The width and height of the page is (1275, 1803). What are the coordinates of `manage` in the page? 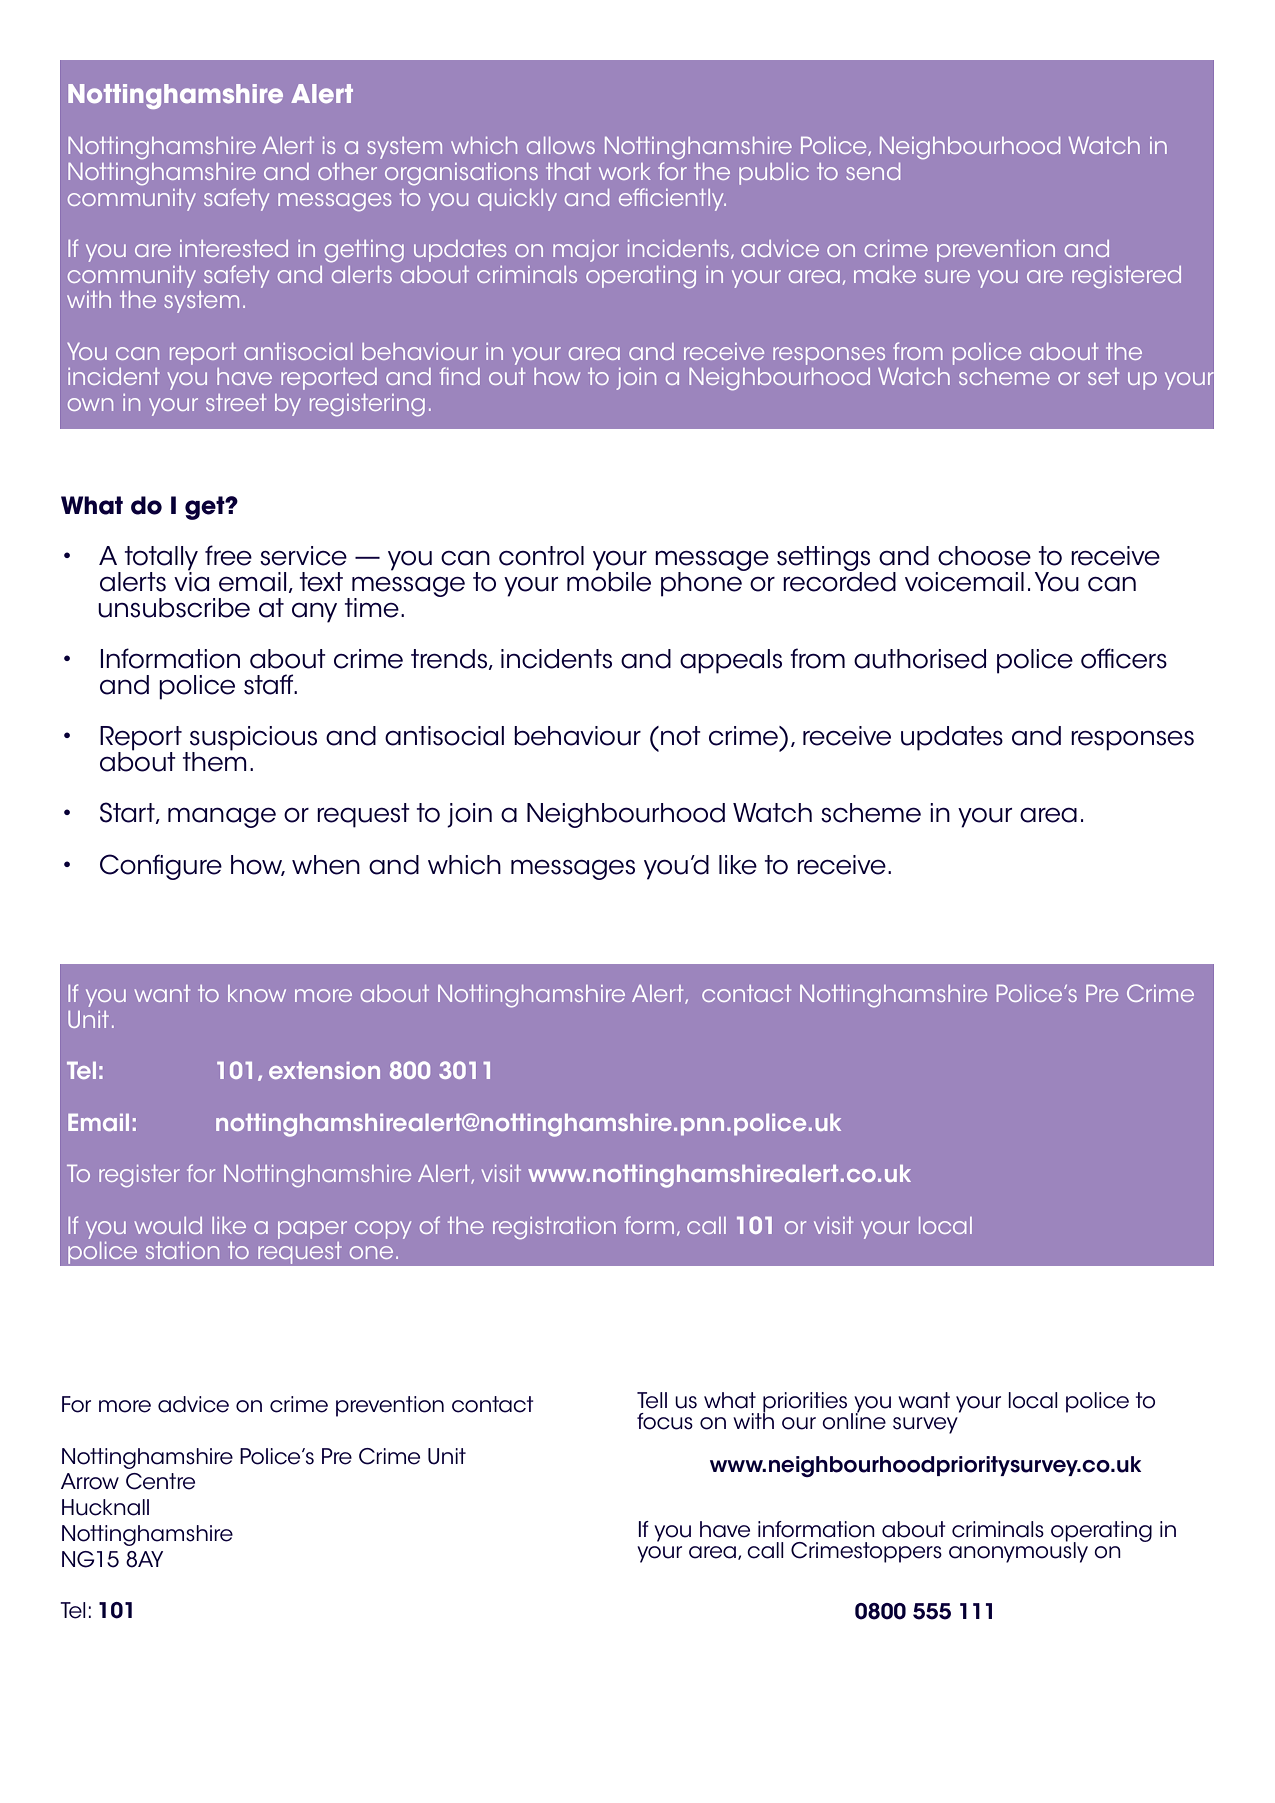 It's located at (222, 817).
